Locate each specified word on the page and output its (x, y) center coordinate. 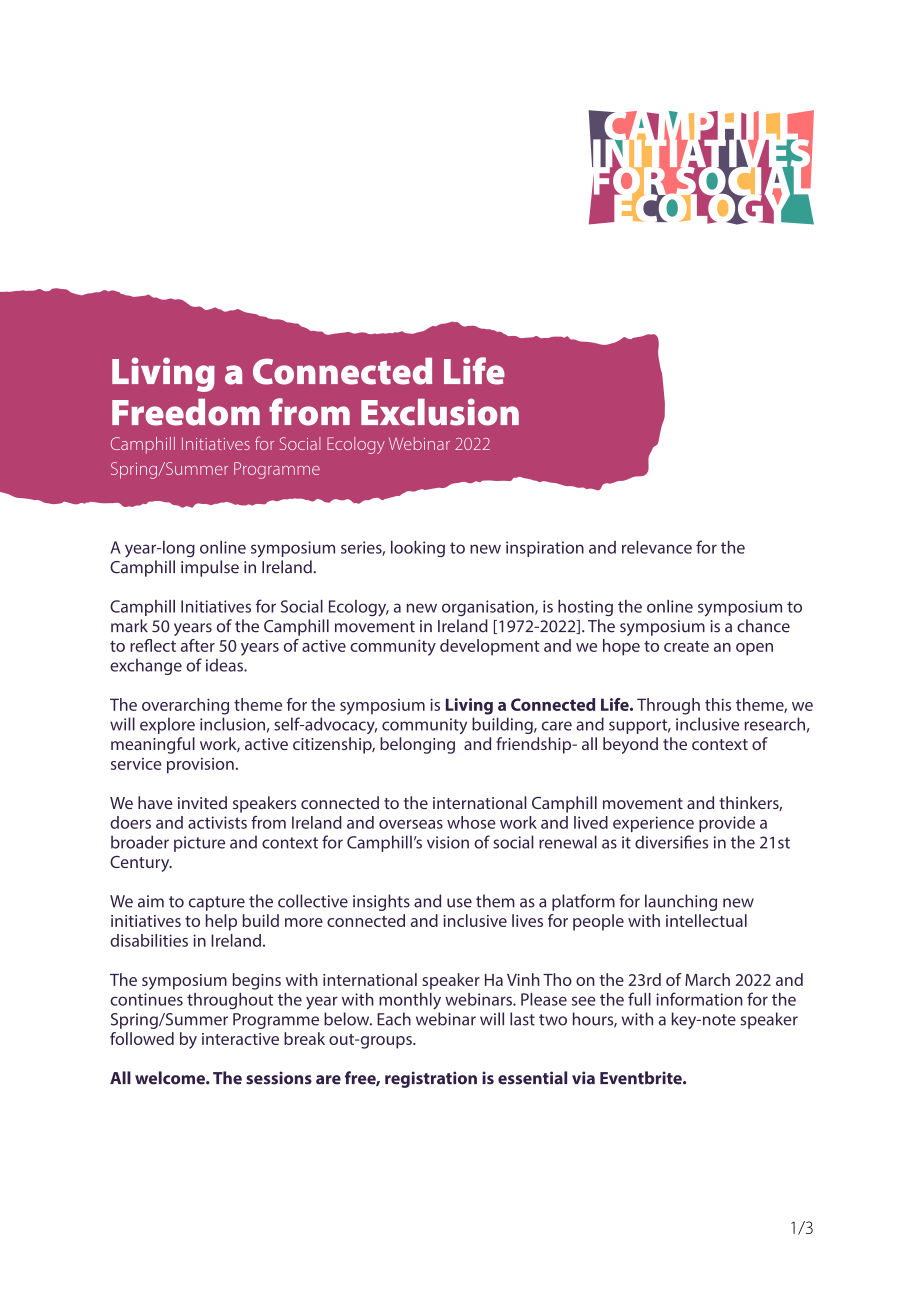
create (686, 646)
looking (418, 549)
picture (199, 844)
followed (142, 1038)
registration (431, 1079)
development (490, 647)
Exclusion (440, 412)
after (198, 645)
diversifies (671, 842)
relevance (657, 547)
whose (471, 822)
